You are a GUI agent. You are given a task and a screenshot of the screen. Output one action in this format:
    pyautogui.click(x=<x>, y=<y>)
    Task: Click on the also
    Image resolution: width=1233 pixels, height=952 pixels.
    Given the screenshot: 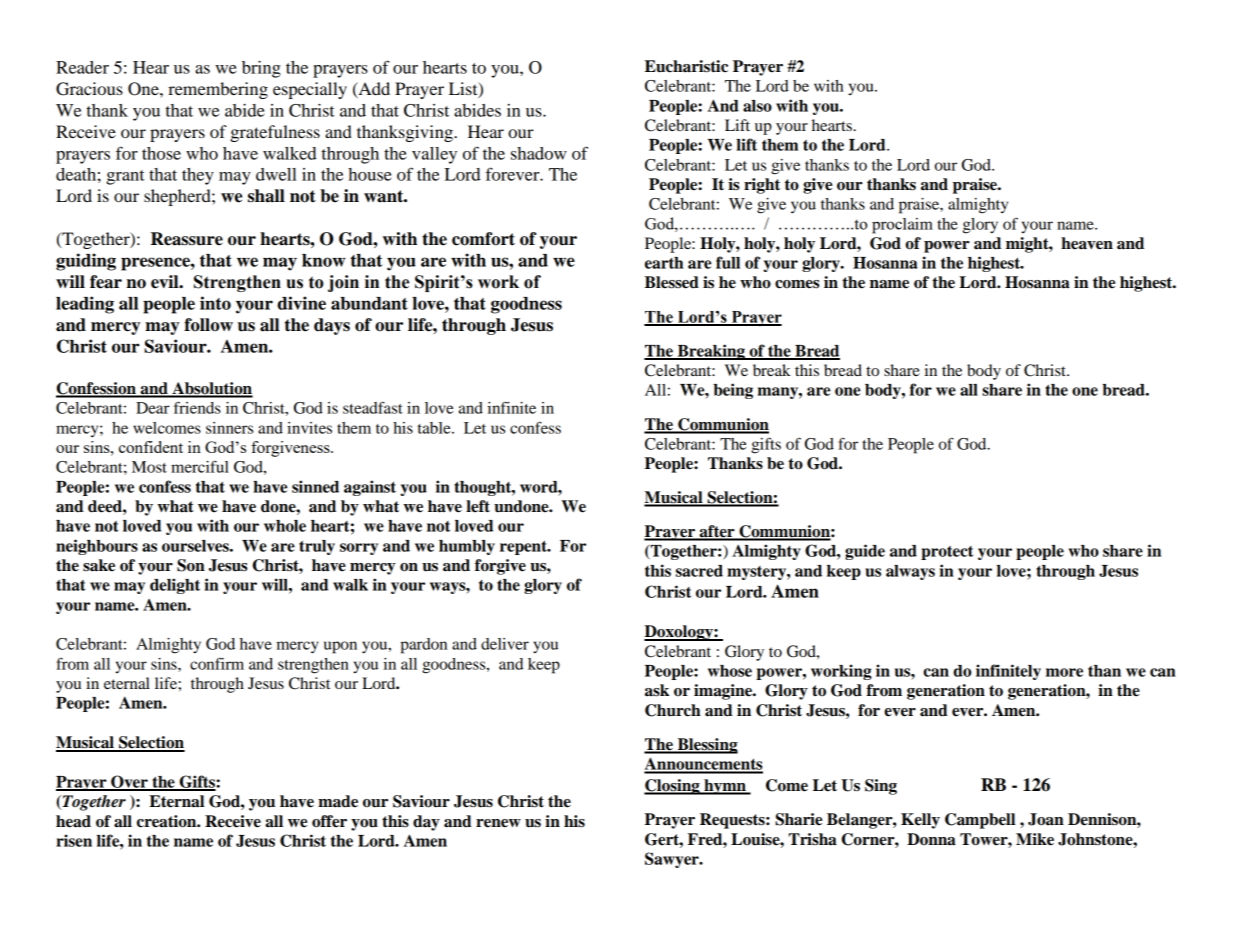 What is the action you would take?
    pyautogui.click(x=757, y=106)
